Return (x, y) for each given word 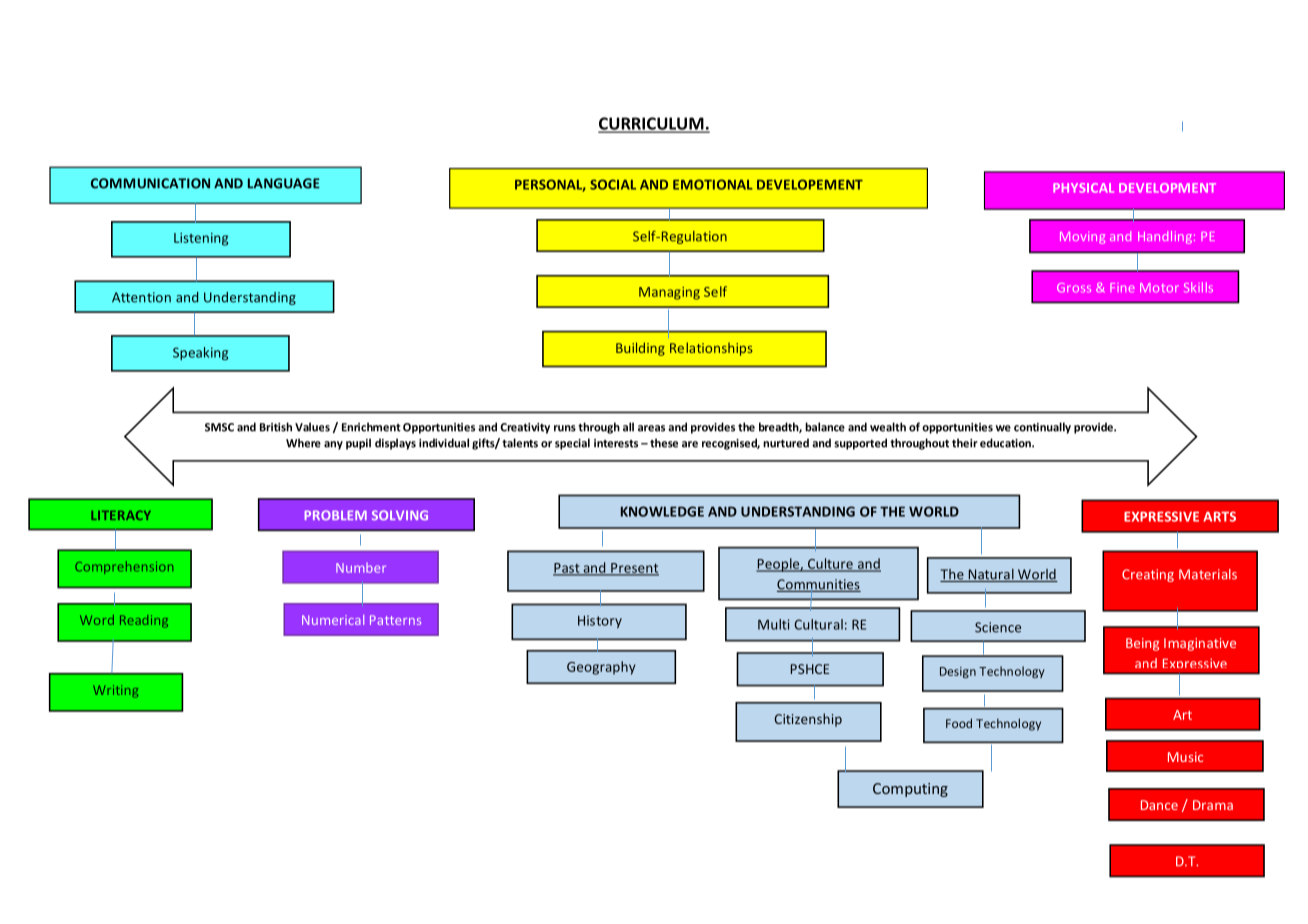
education (1006, 443)
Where (303, 443)
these (664, 443)
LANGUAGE (284, 183)
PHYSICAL (1083, 188)
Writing (115, 691)
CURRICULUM (652, 124)
